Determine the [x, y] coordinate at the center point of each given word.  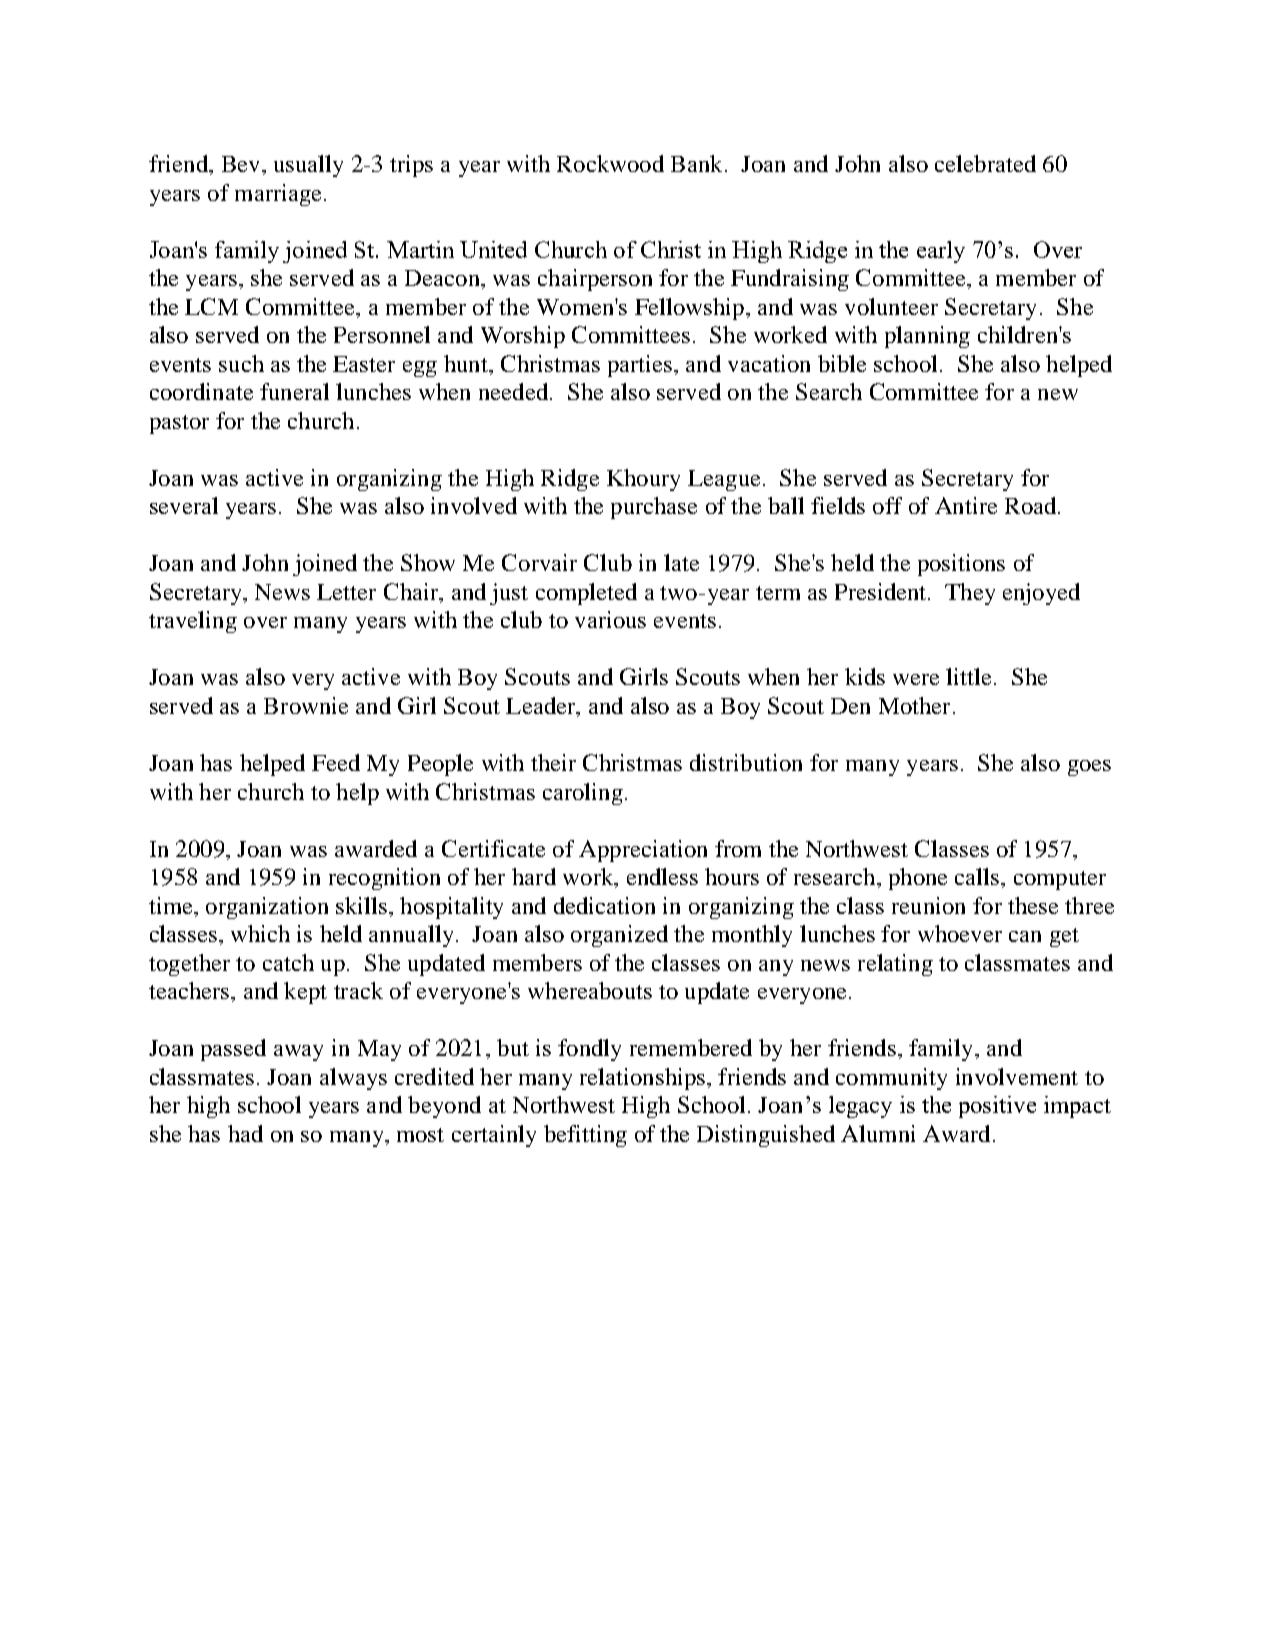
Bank [696, 163]
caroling [583, 794]
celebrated [985, 163]
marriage [278, 195]
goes [1089, 768]
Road [1032, 505]
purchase [654, 508]
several [184, 505]
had [245, 1133]
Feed [336, 762]
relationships [642, 1079]
